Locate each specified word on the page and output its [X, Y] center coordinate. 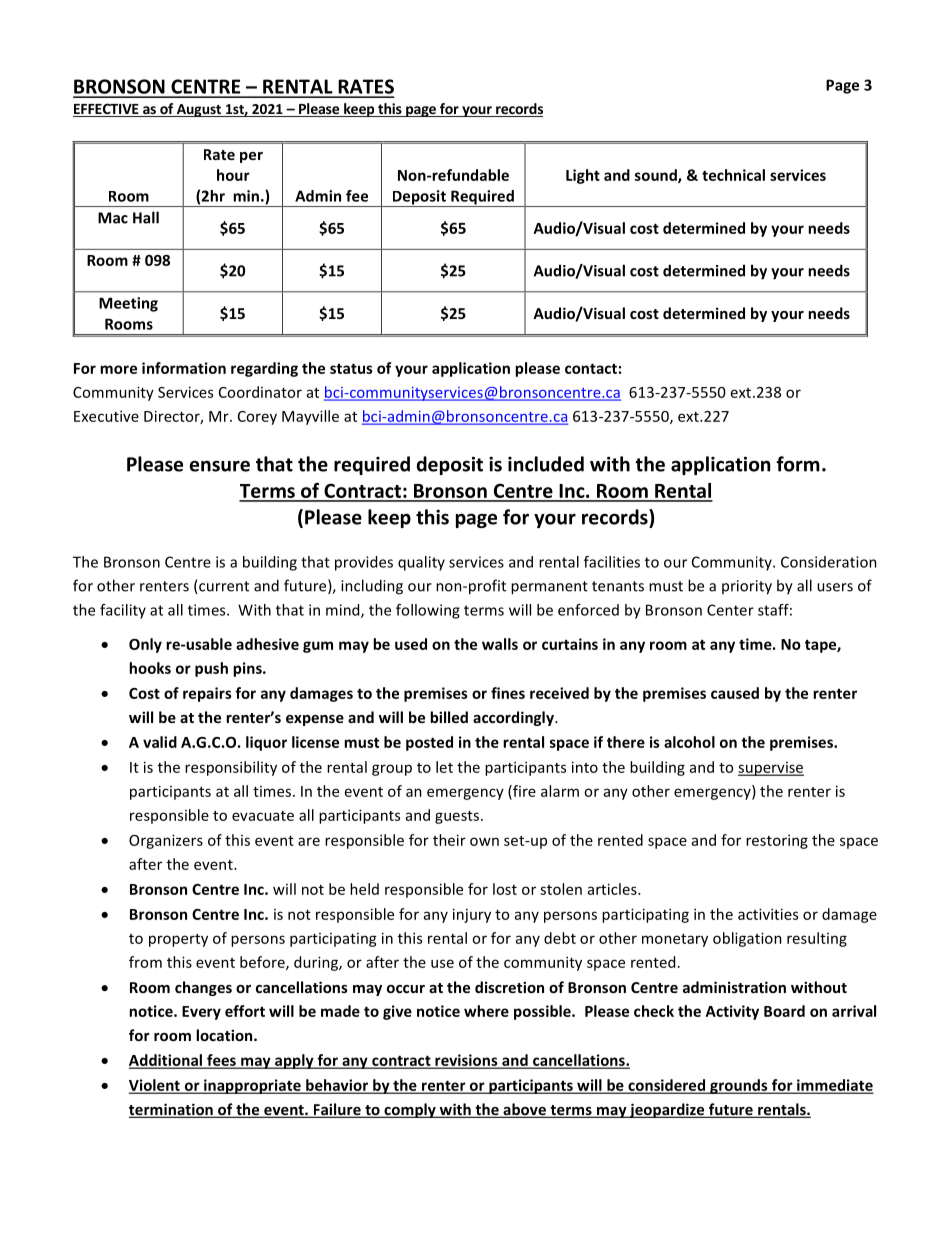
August [199, 110]
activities [768, 914]
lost [505, 889]
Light [583, 176]
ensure [220, 466]
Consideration [829, 562]
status [351, 368]
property [178, 940]
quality [421, 563]
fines [508, 693]
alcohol [689, 742]
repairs [207, 694]
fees [221, 1061]
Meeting [128, 304]
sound [657, 176]
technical [733, 175]
